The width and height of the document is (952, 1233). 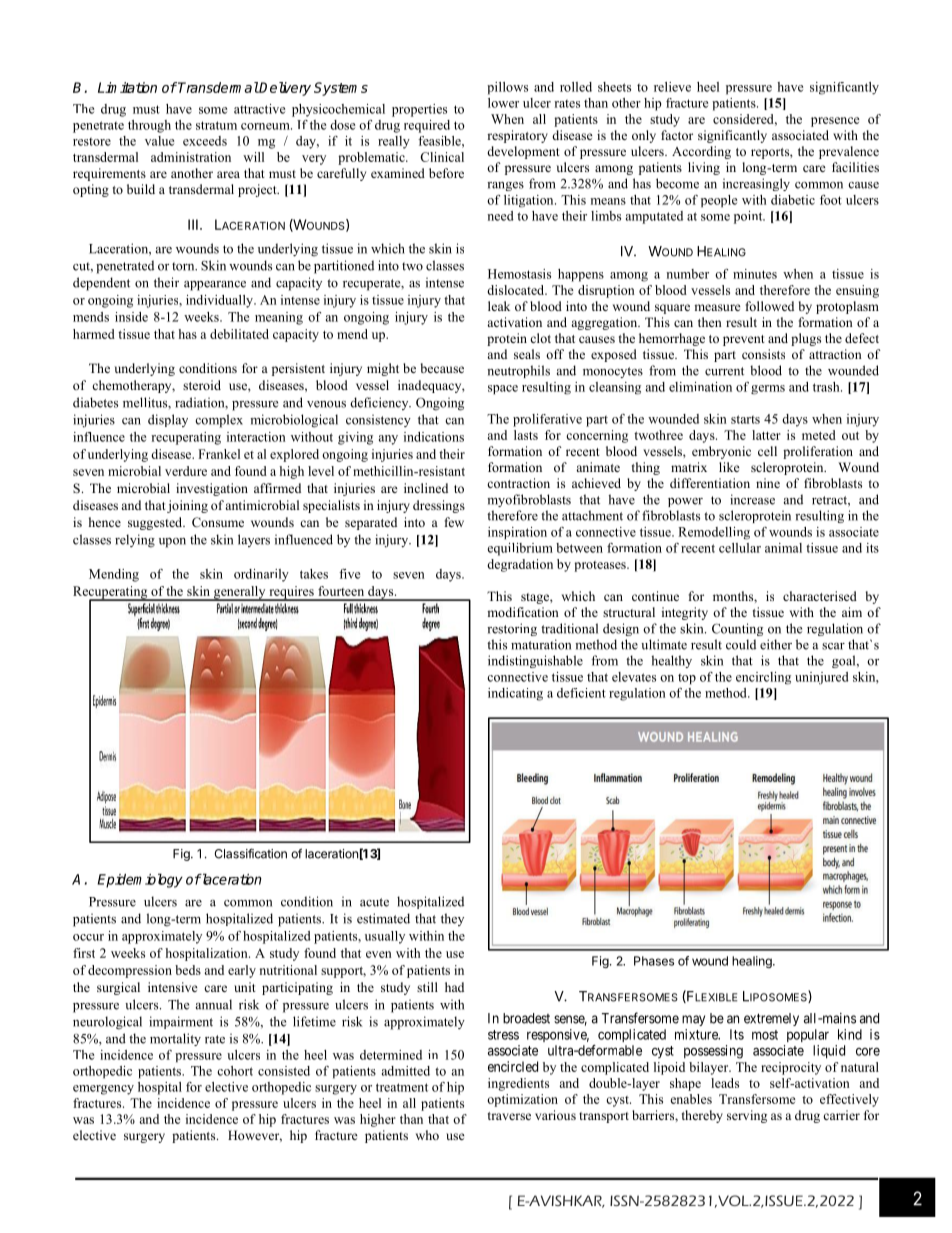 I want to click on indicating, so click(x=515, y=694).
